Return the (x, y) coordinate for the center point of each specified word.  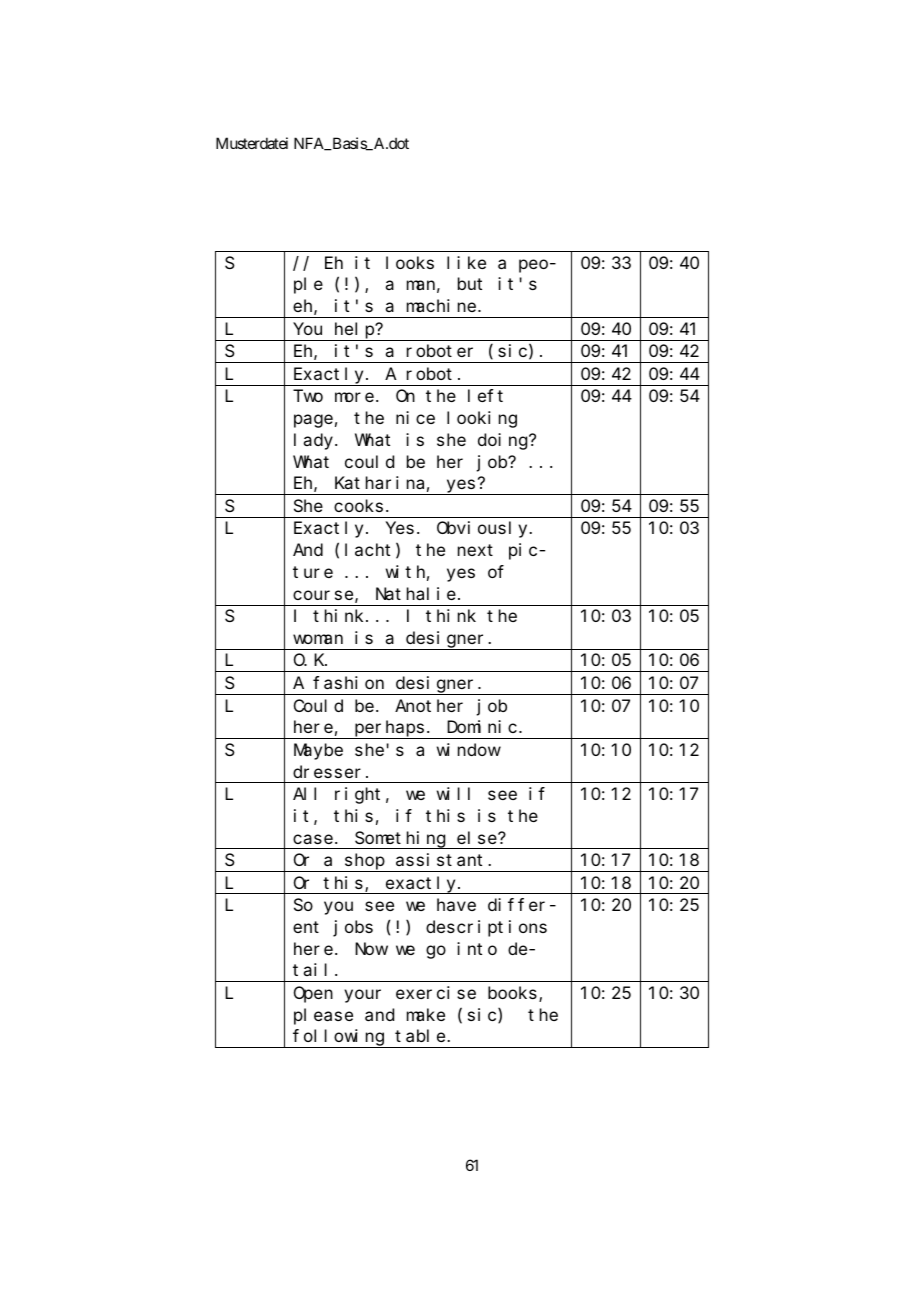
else (478, 837)
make (426, 1014)
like (466, 262)
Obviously (484, 529)
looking (482, 419)
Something (400, 840)
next (475, 550)
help (355, 330)
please (323, 1016)
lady (315, 441)
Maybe (318, 751)
